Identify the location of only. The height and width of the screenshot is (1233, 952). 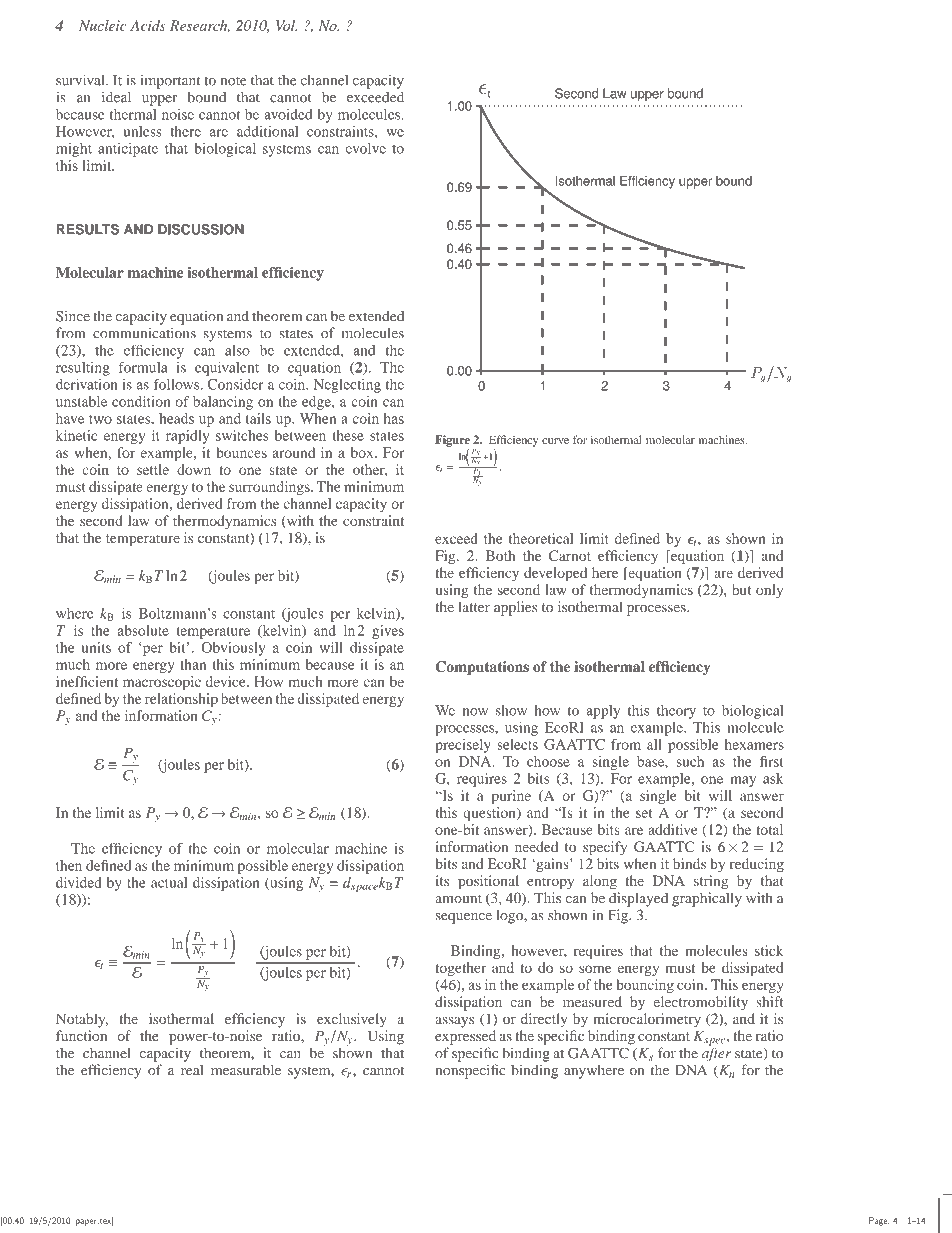
(769, 591).
